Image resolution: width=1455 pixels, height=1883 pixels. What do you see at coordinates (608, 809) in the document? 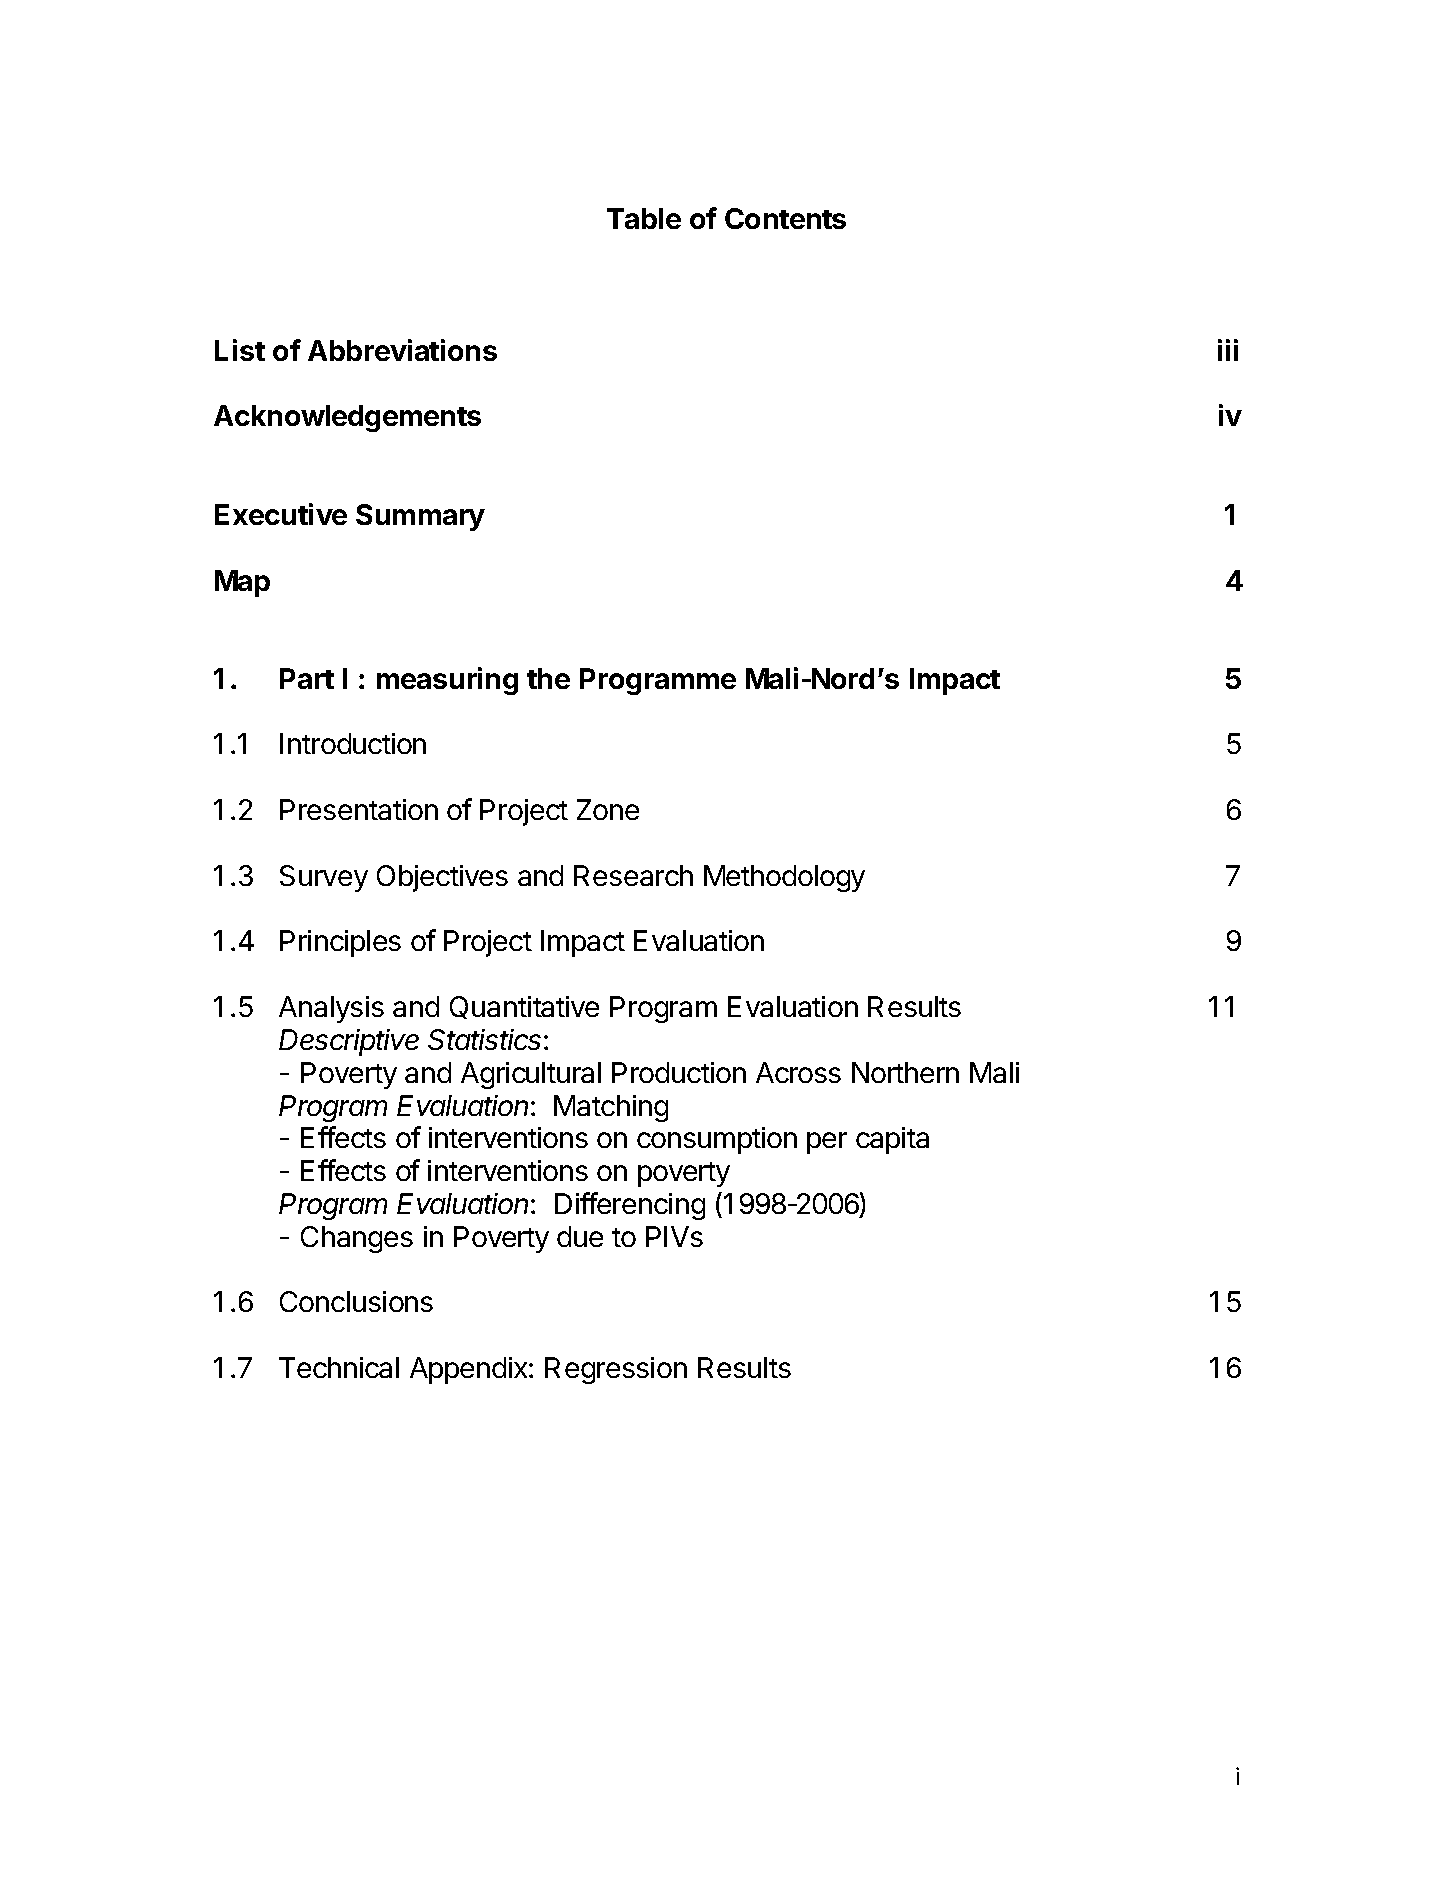
I see `Zone` at bounding box center [608, 809].
